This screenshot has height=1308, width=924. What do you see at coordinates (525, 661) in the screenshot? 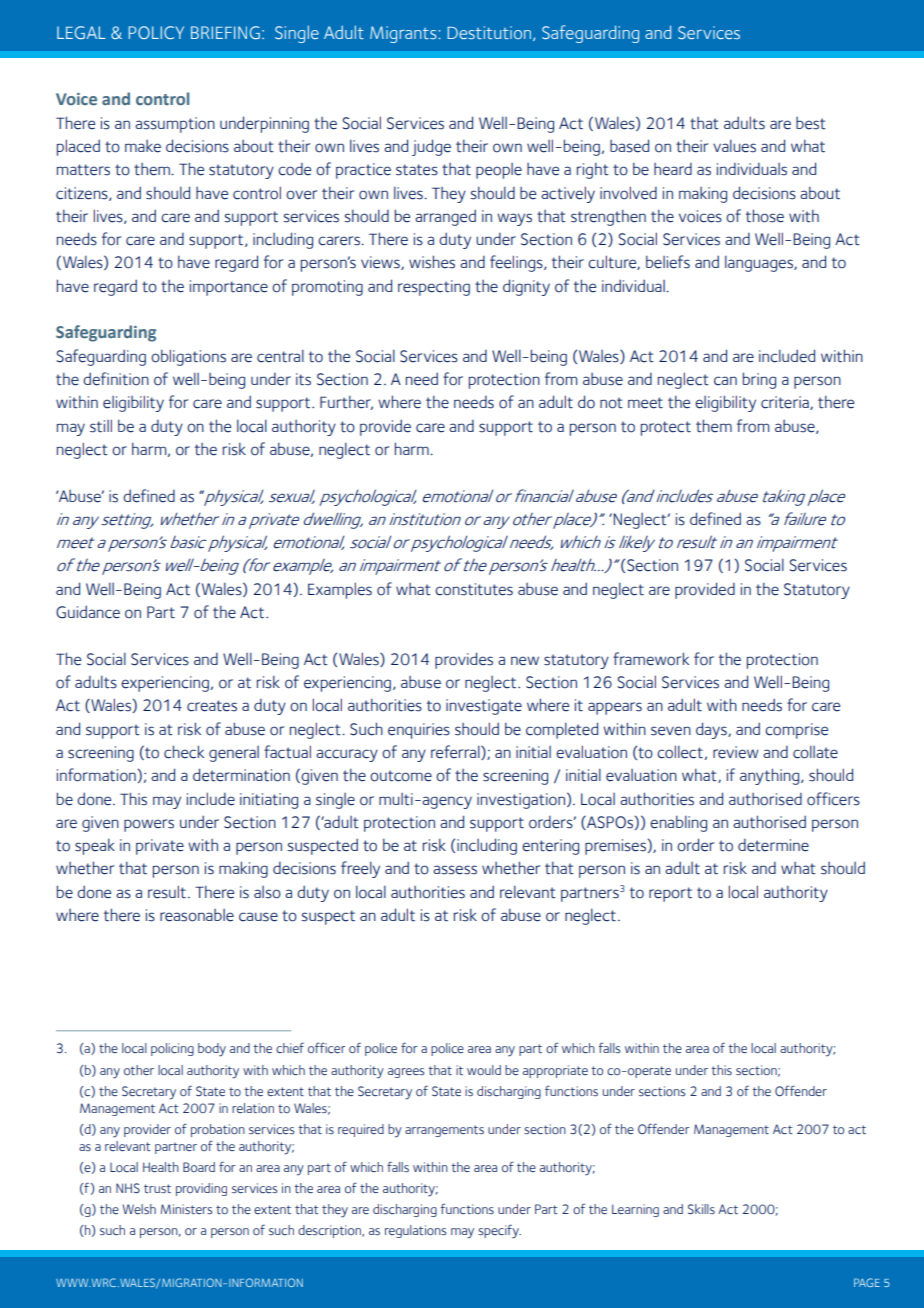
I see `new` at bounding box center [525, 661].
